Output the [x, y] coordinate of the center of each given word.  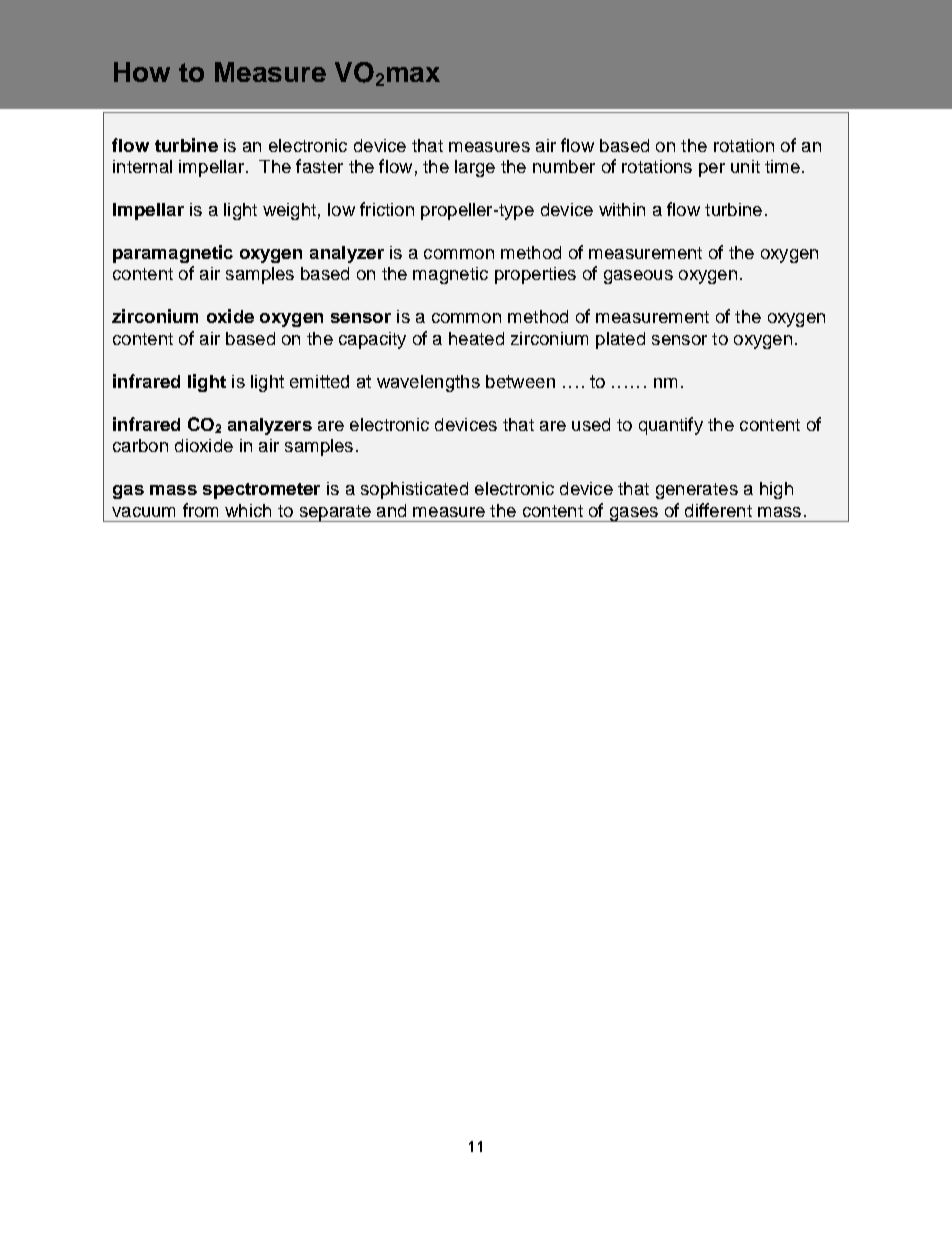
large [475, 168]
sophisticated [414, 490]
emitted [319, 381]
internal [142, 166]
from [200, 510]
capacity [372, 340]
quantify [671, 426]
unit [745, 166]
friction [387, 209]
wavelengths [428, 383]
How [142, 72]
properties [535, 275]
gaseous [638, 277]
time [782, 166]
